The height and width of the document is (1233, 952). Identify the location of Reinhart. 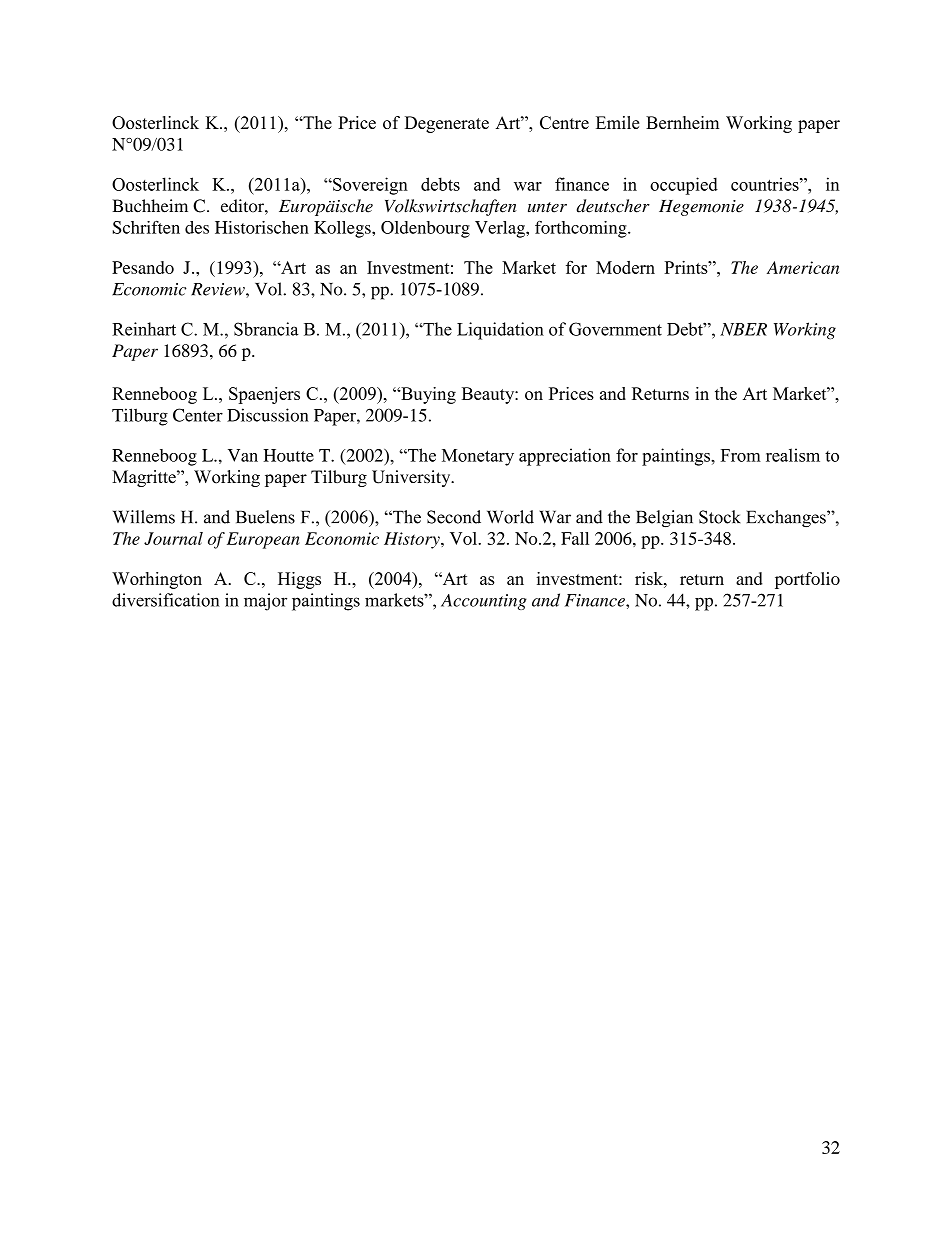
(144, 329).
